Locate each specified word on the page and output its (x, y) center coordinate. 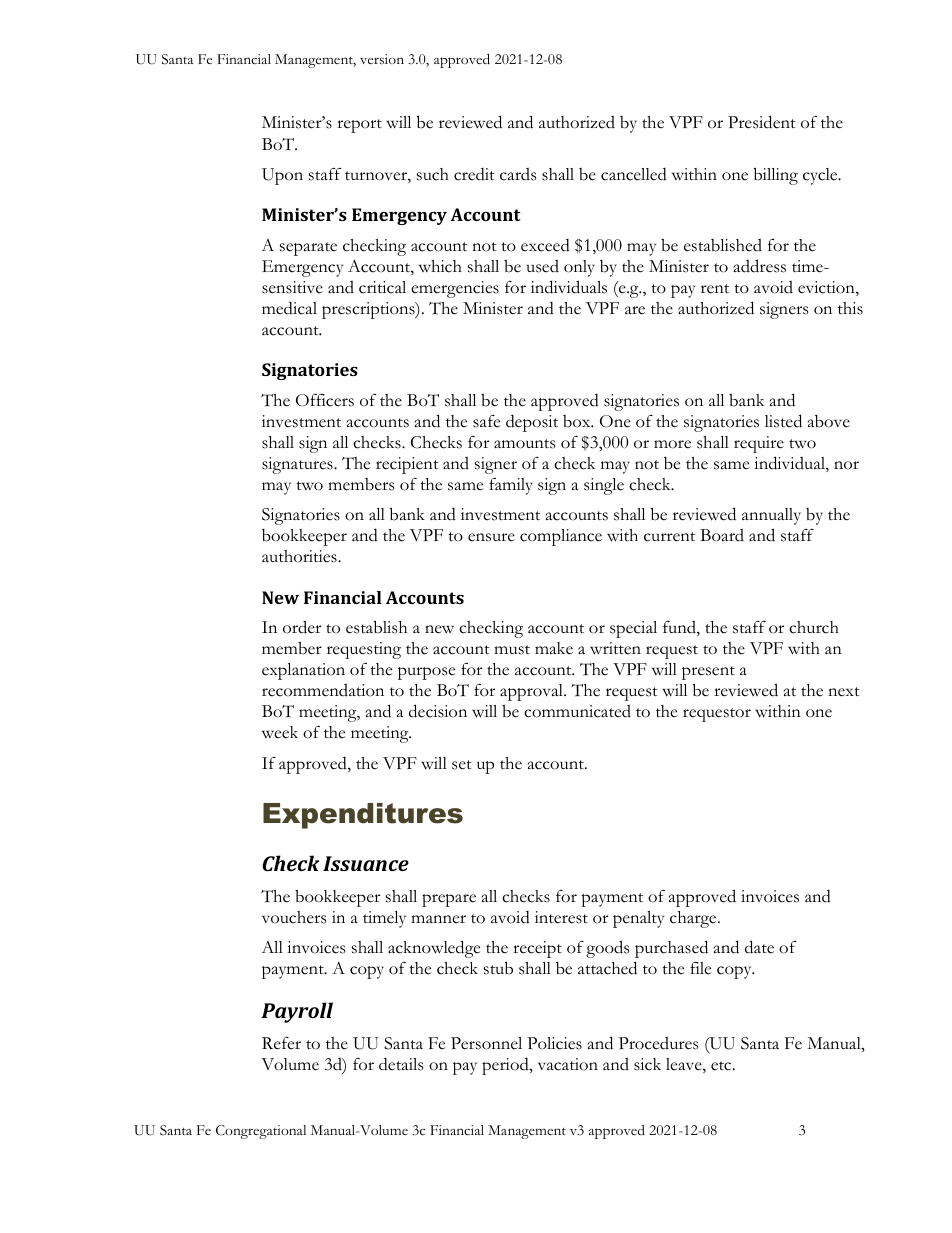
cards (518, 174)
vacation (568, 1064)
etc (722, 1066)
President (762, 122)
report (359, 126)
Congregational (261, 1132)
